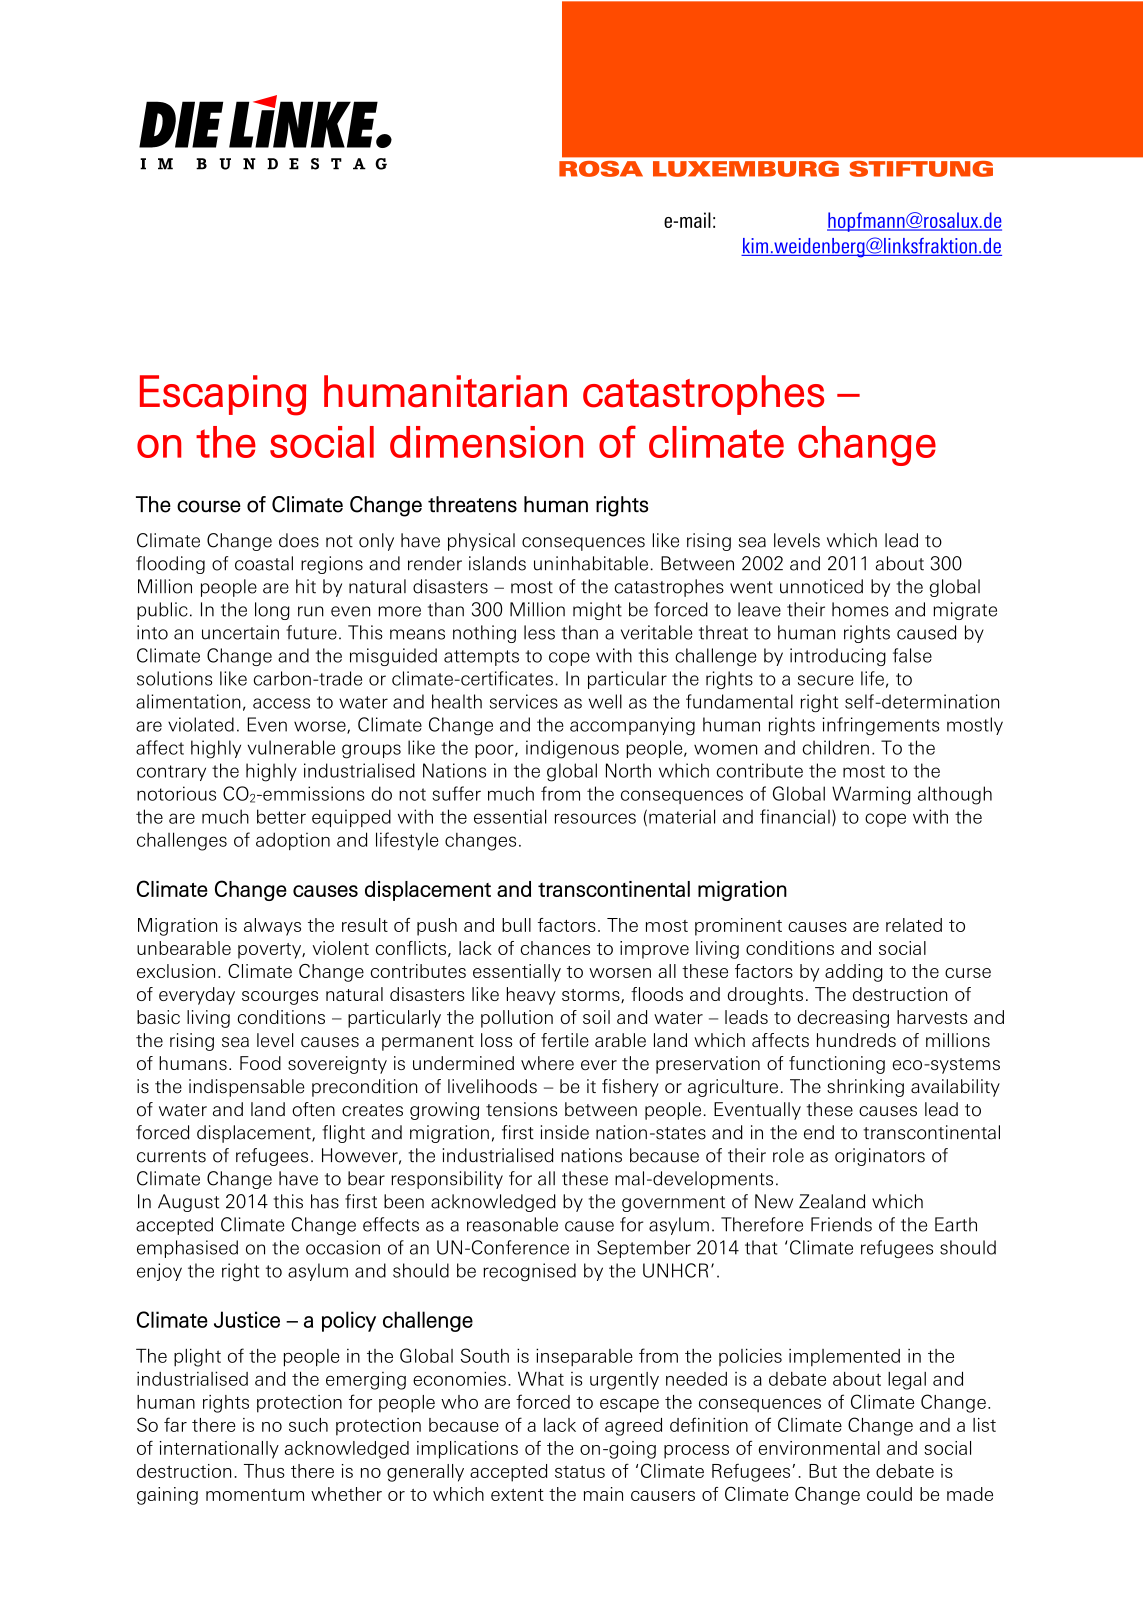 This screenshot has height=1616, width=1143. Describe the element at coordinates (580, 1472) in the screenshot. I see `status` at that location.
